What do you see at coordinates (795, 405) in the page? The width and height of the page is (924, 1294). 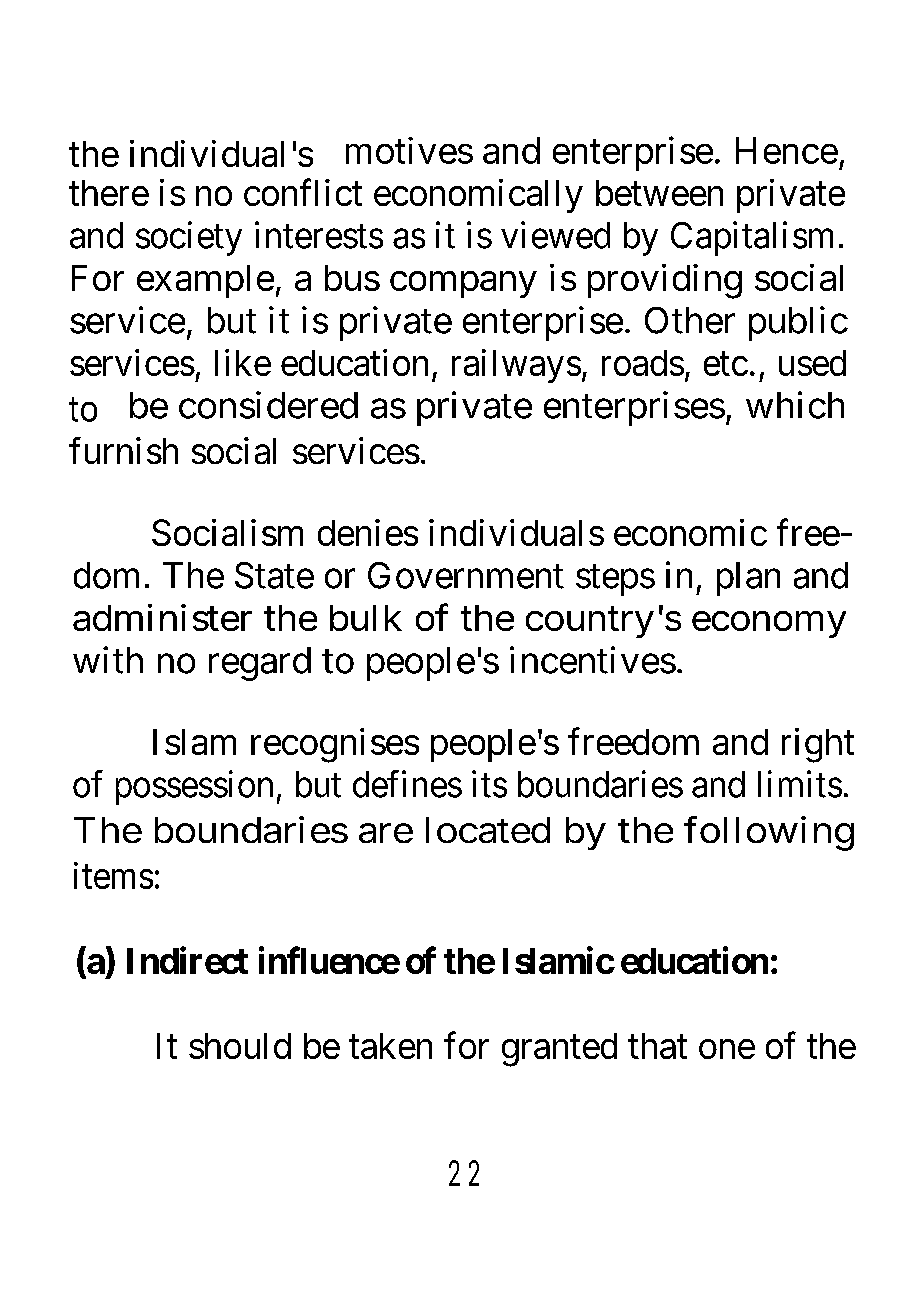 I see `which` at bounding box center [795, 405].
